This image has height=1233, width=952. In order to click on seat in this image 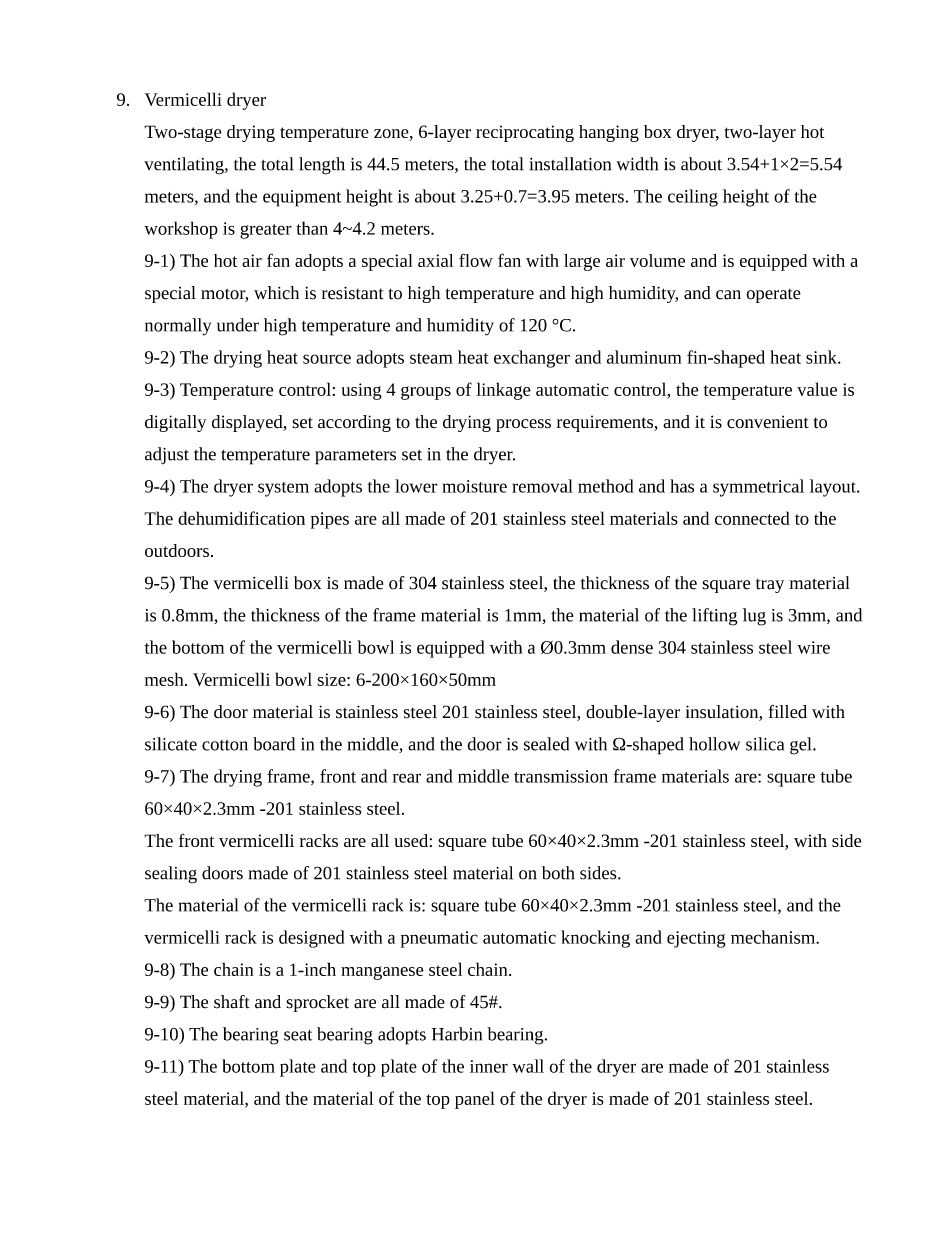, I will do `click(298, 1035)`.
